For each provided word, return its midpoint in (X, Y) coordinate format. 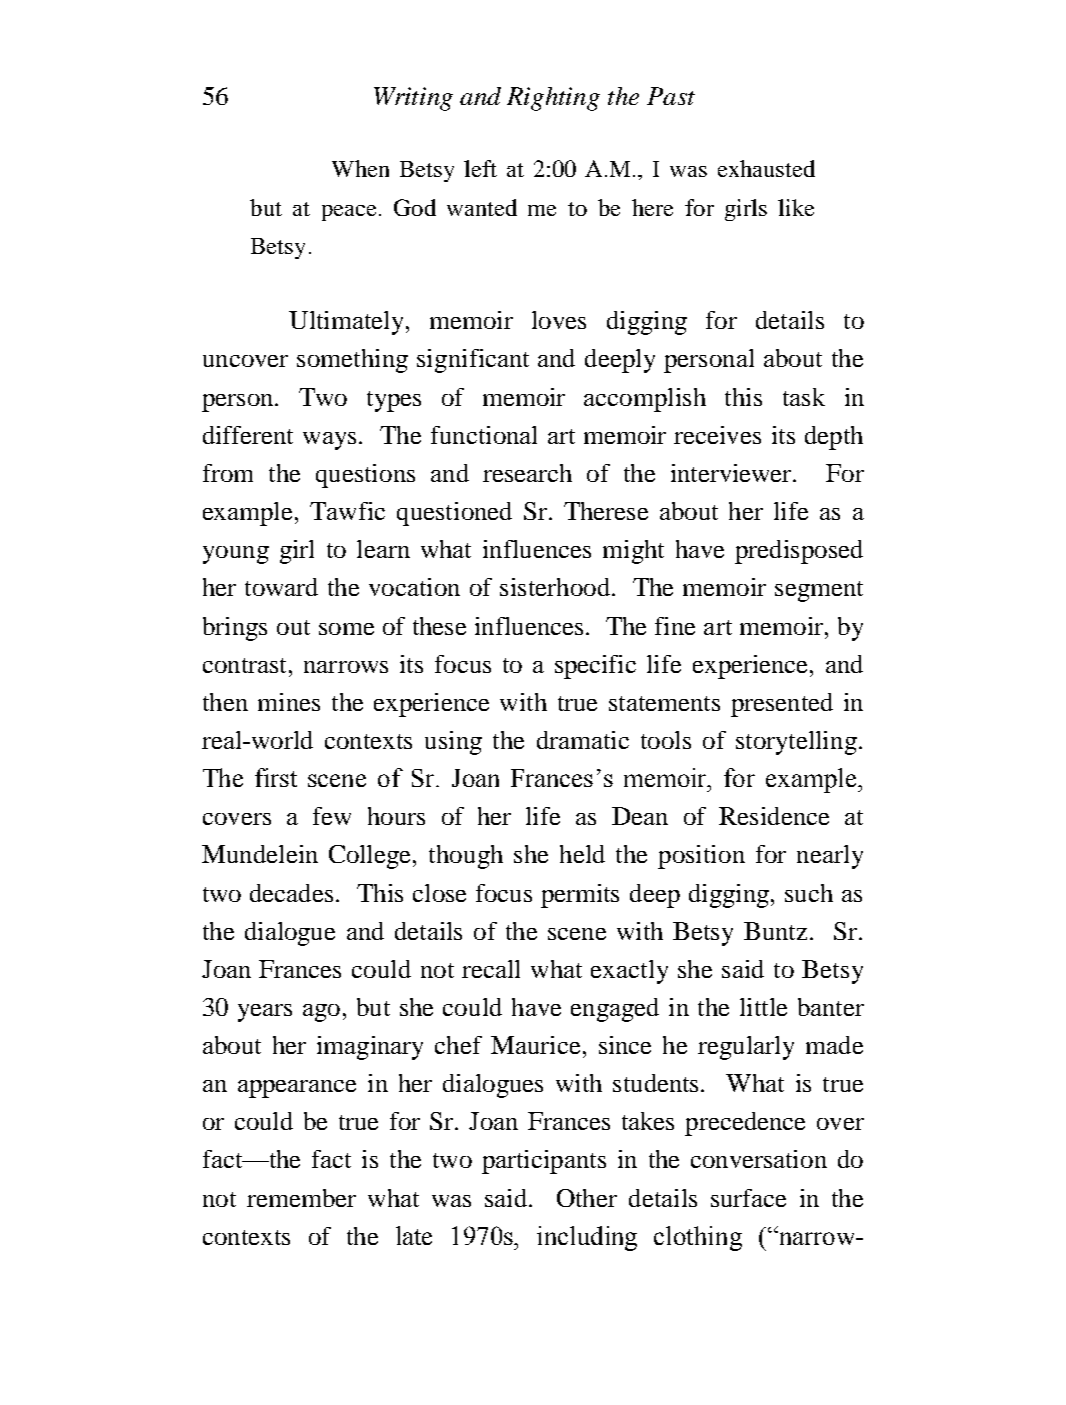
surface (748, 1198)
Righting (553, 99)
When (360, 168)
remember (301, 1198)
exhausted (766, 168)
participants (544, 1162)
